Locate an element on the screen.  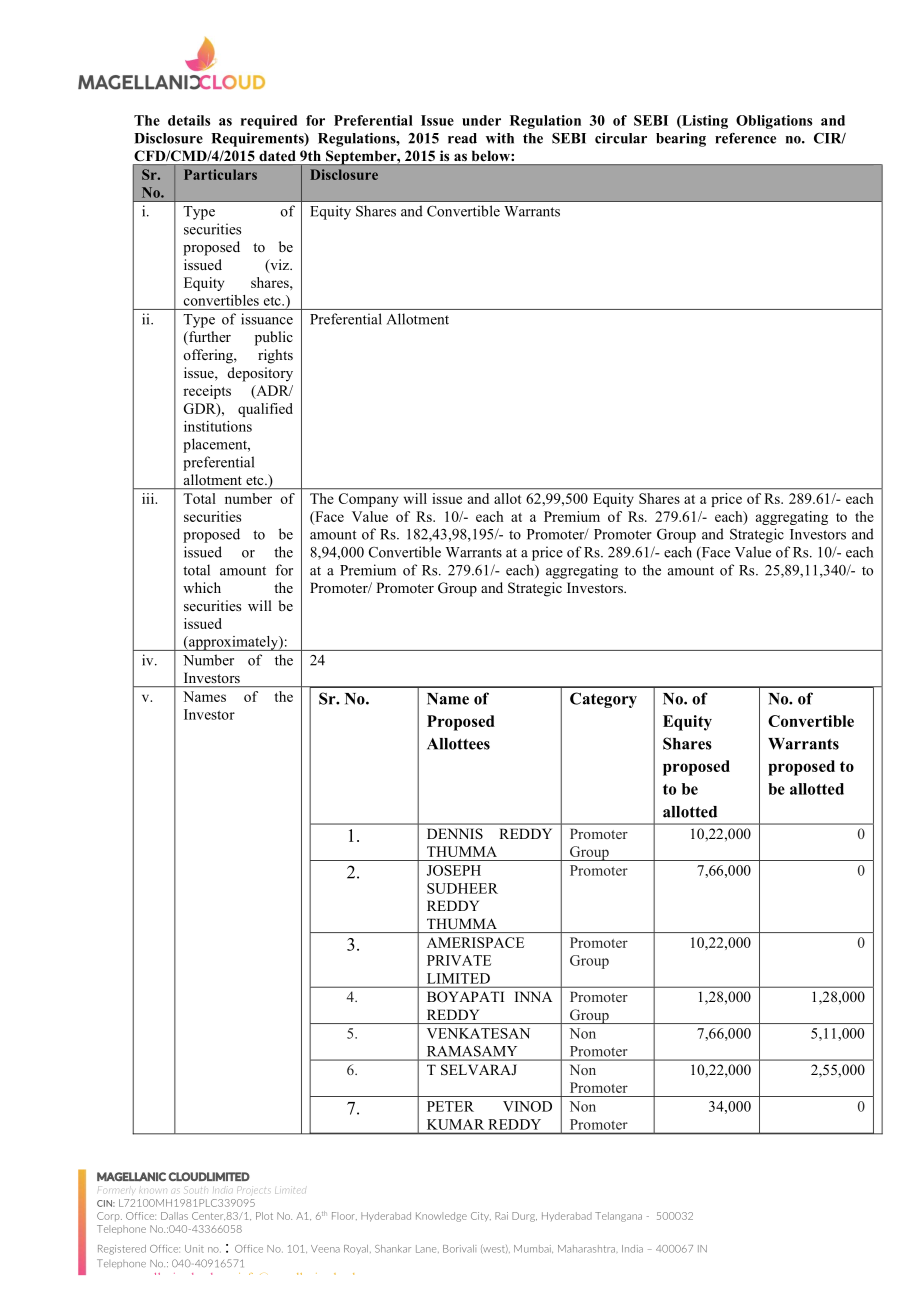
Dallas is located at coordinates (174, 1216).
